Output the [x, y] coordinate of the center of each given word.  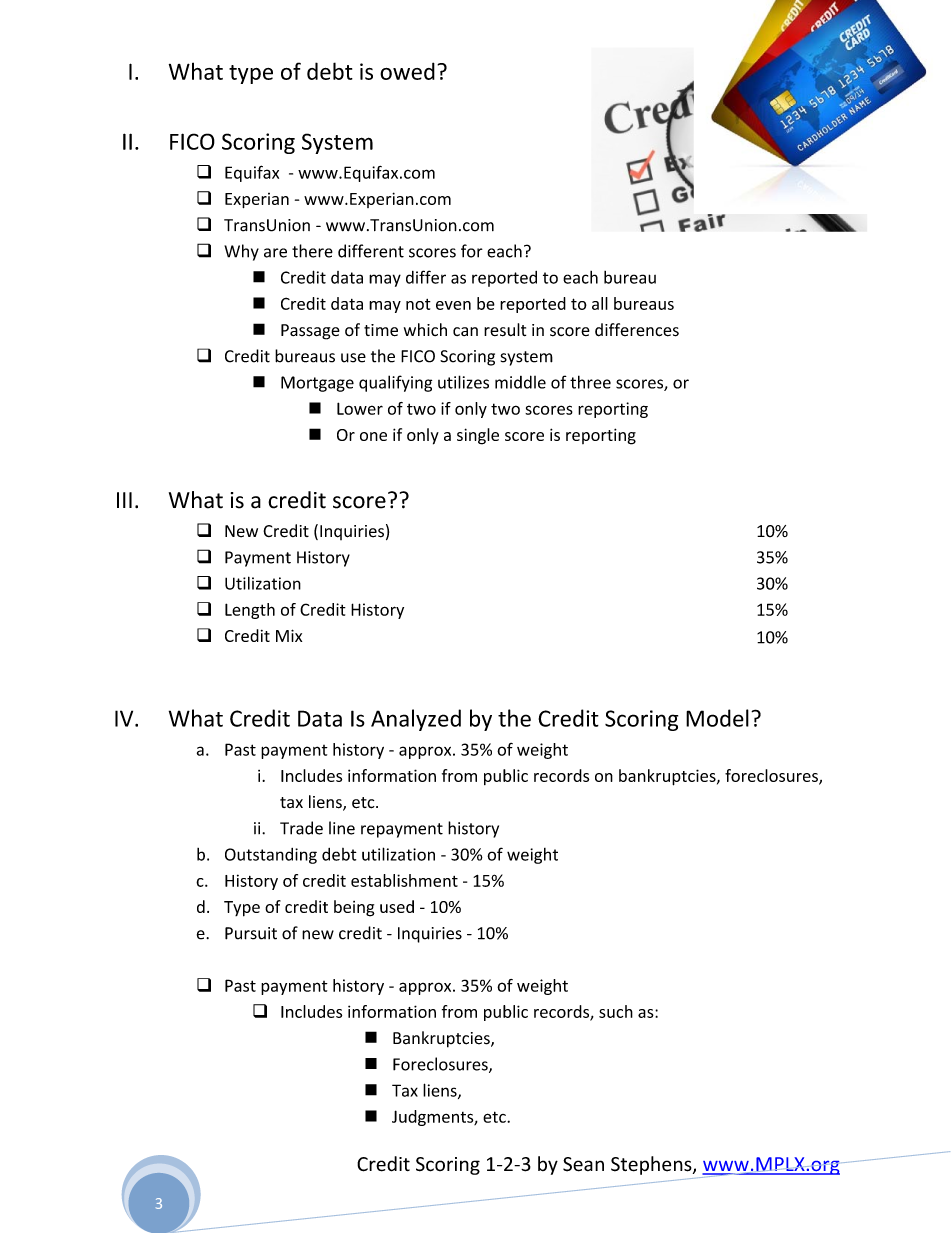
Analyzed [416, 720]
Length [250, 611]
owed [407, 71]
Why [241, 252]
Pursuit [251, 933]
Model [717, 718]
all [600, 303]
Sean [583, 1164]
